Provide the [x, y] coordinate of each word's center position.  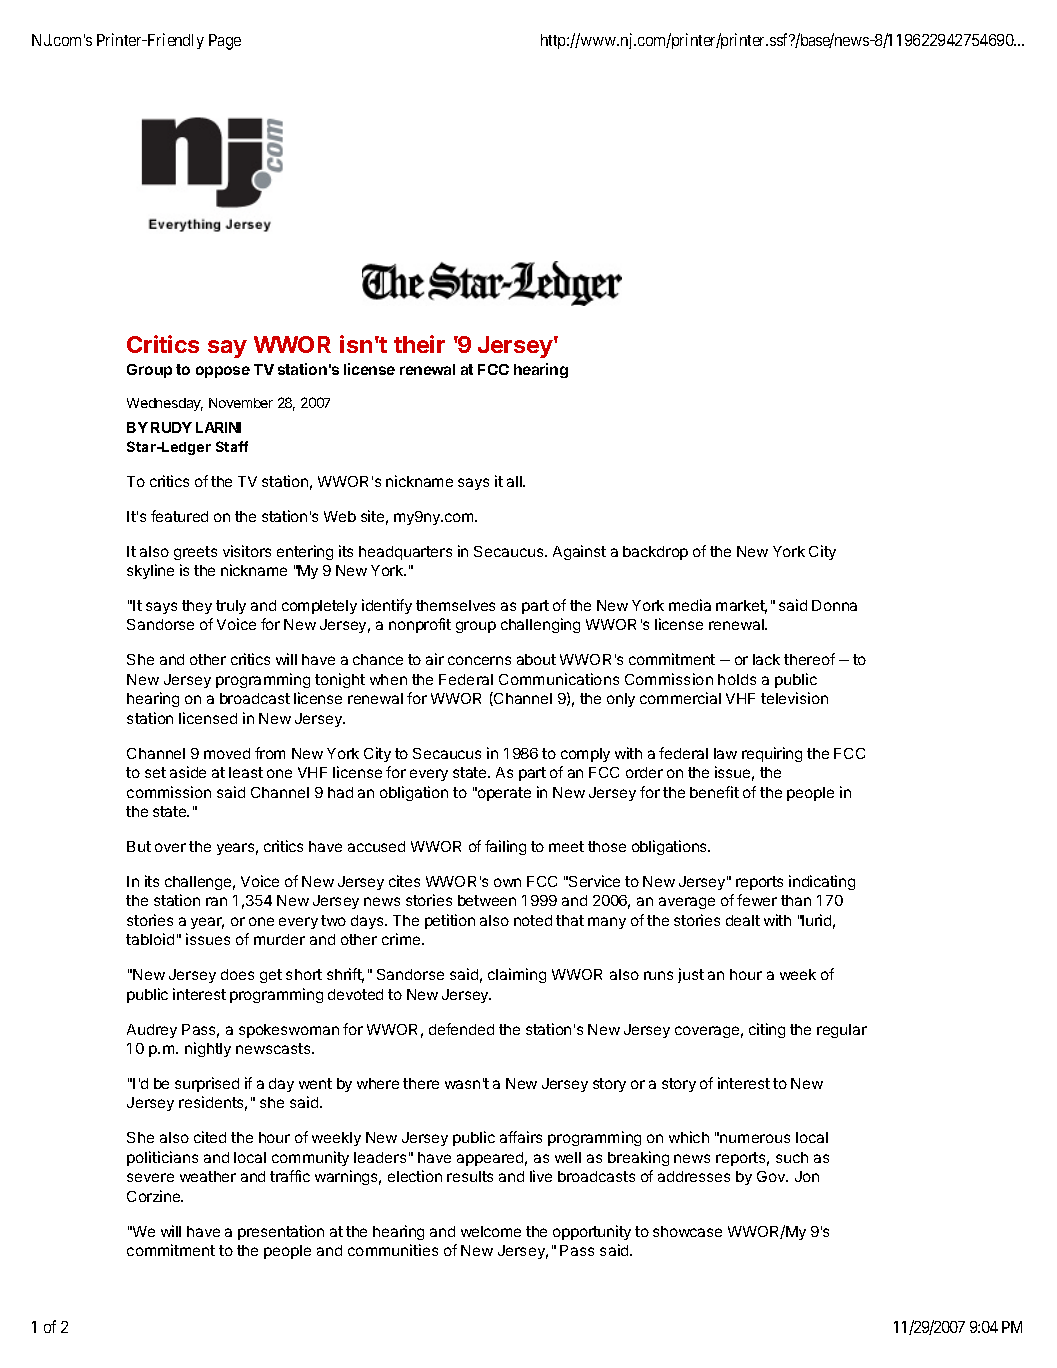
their [419, 344]
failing [505, 847]
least [246, 772]
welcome [491, 1231]
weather [208, 1176]
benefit [714, 792]
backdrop [655, 553]
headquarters [405, 553]
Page [225, 42]
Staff [232, 446]
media [690, 605]
